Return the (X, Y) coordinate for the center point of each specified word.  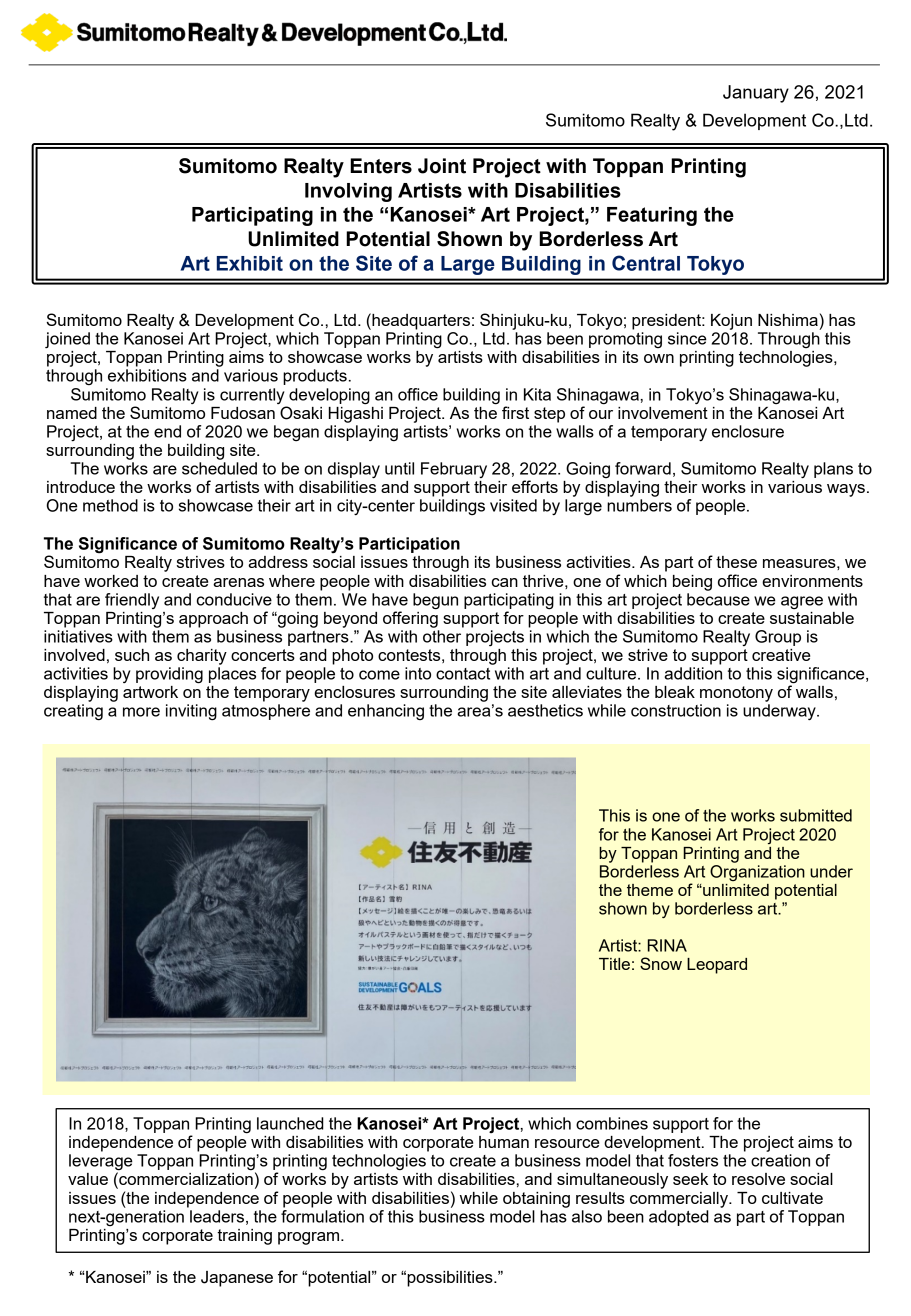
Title (614, 964)
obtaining (536, 1200)
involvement (663, 413)
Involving (348, 192)
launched (290, 1123)
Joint (442, 166)
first (515, 412)
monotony (736, 694)
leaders (217, 1216)
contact (463, 674)
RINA (667, 945)
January (756, 94)
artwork (150, 692)
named (72, 413)
